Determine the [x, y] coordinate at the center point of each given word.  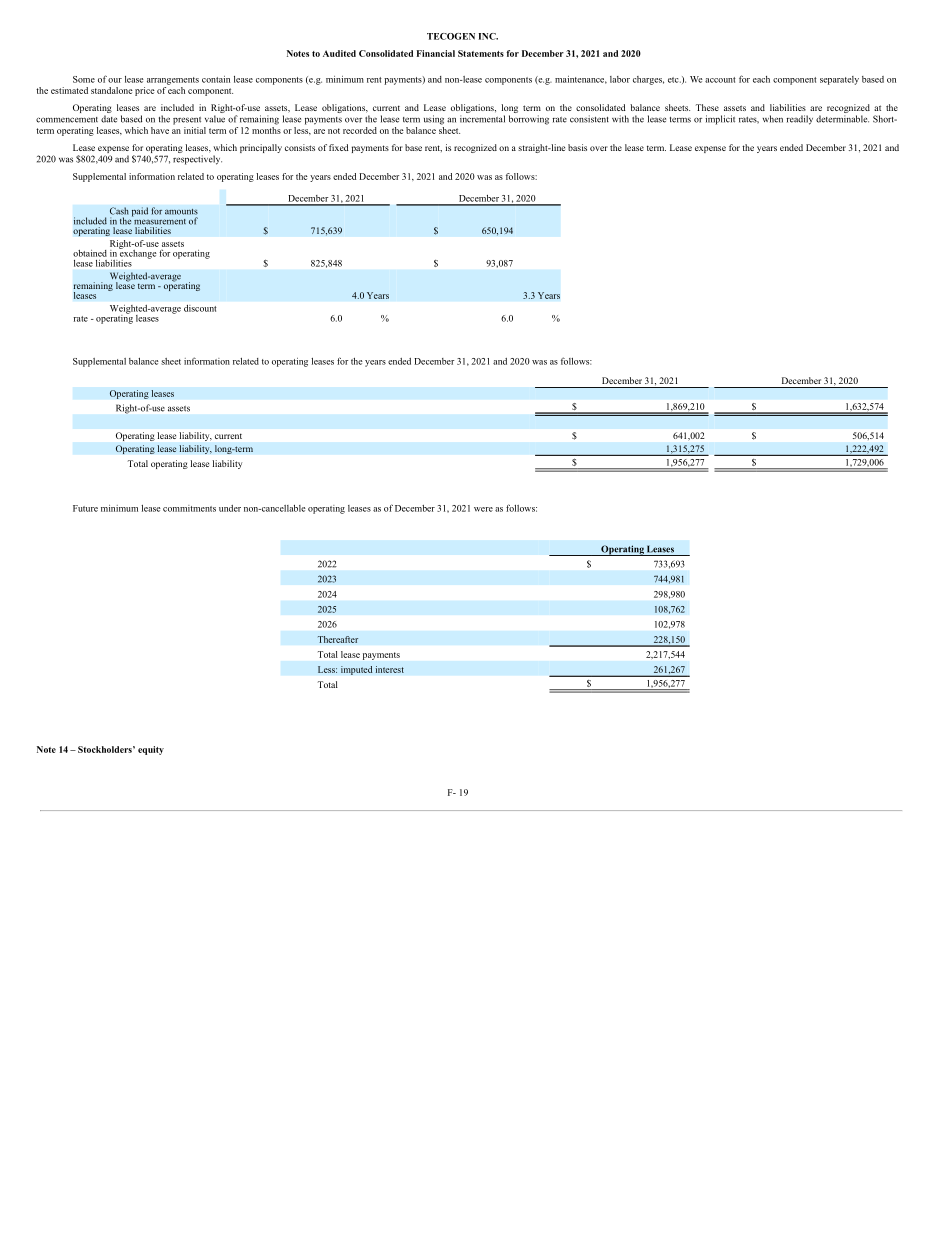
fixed [339, 147]
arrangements [173, 81]
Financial [436, 53]
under [230, 508]
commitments [189, 508]
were [483, 509]
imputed [357, 670]
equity [151, 750]
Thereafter [338, 639]
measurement [159, 220]
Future [85, 508]
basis [577, 147]
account [720, 80]
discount [200, 308]
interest [389, 669]
